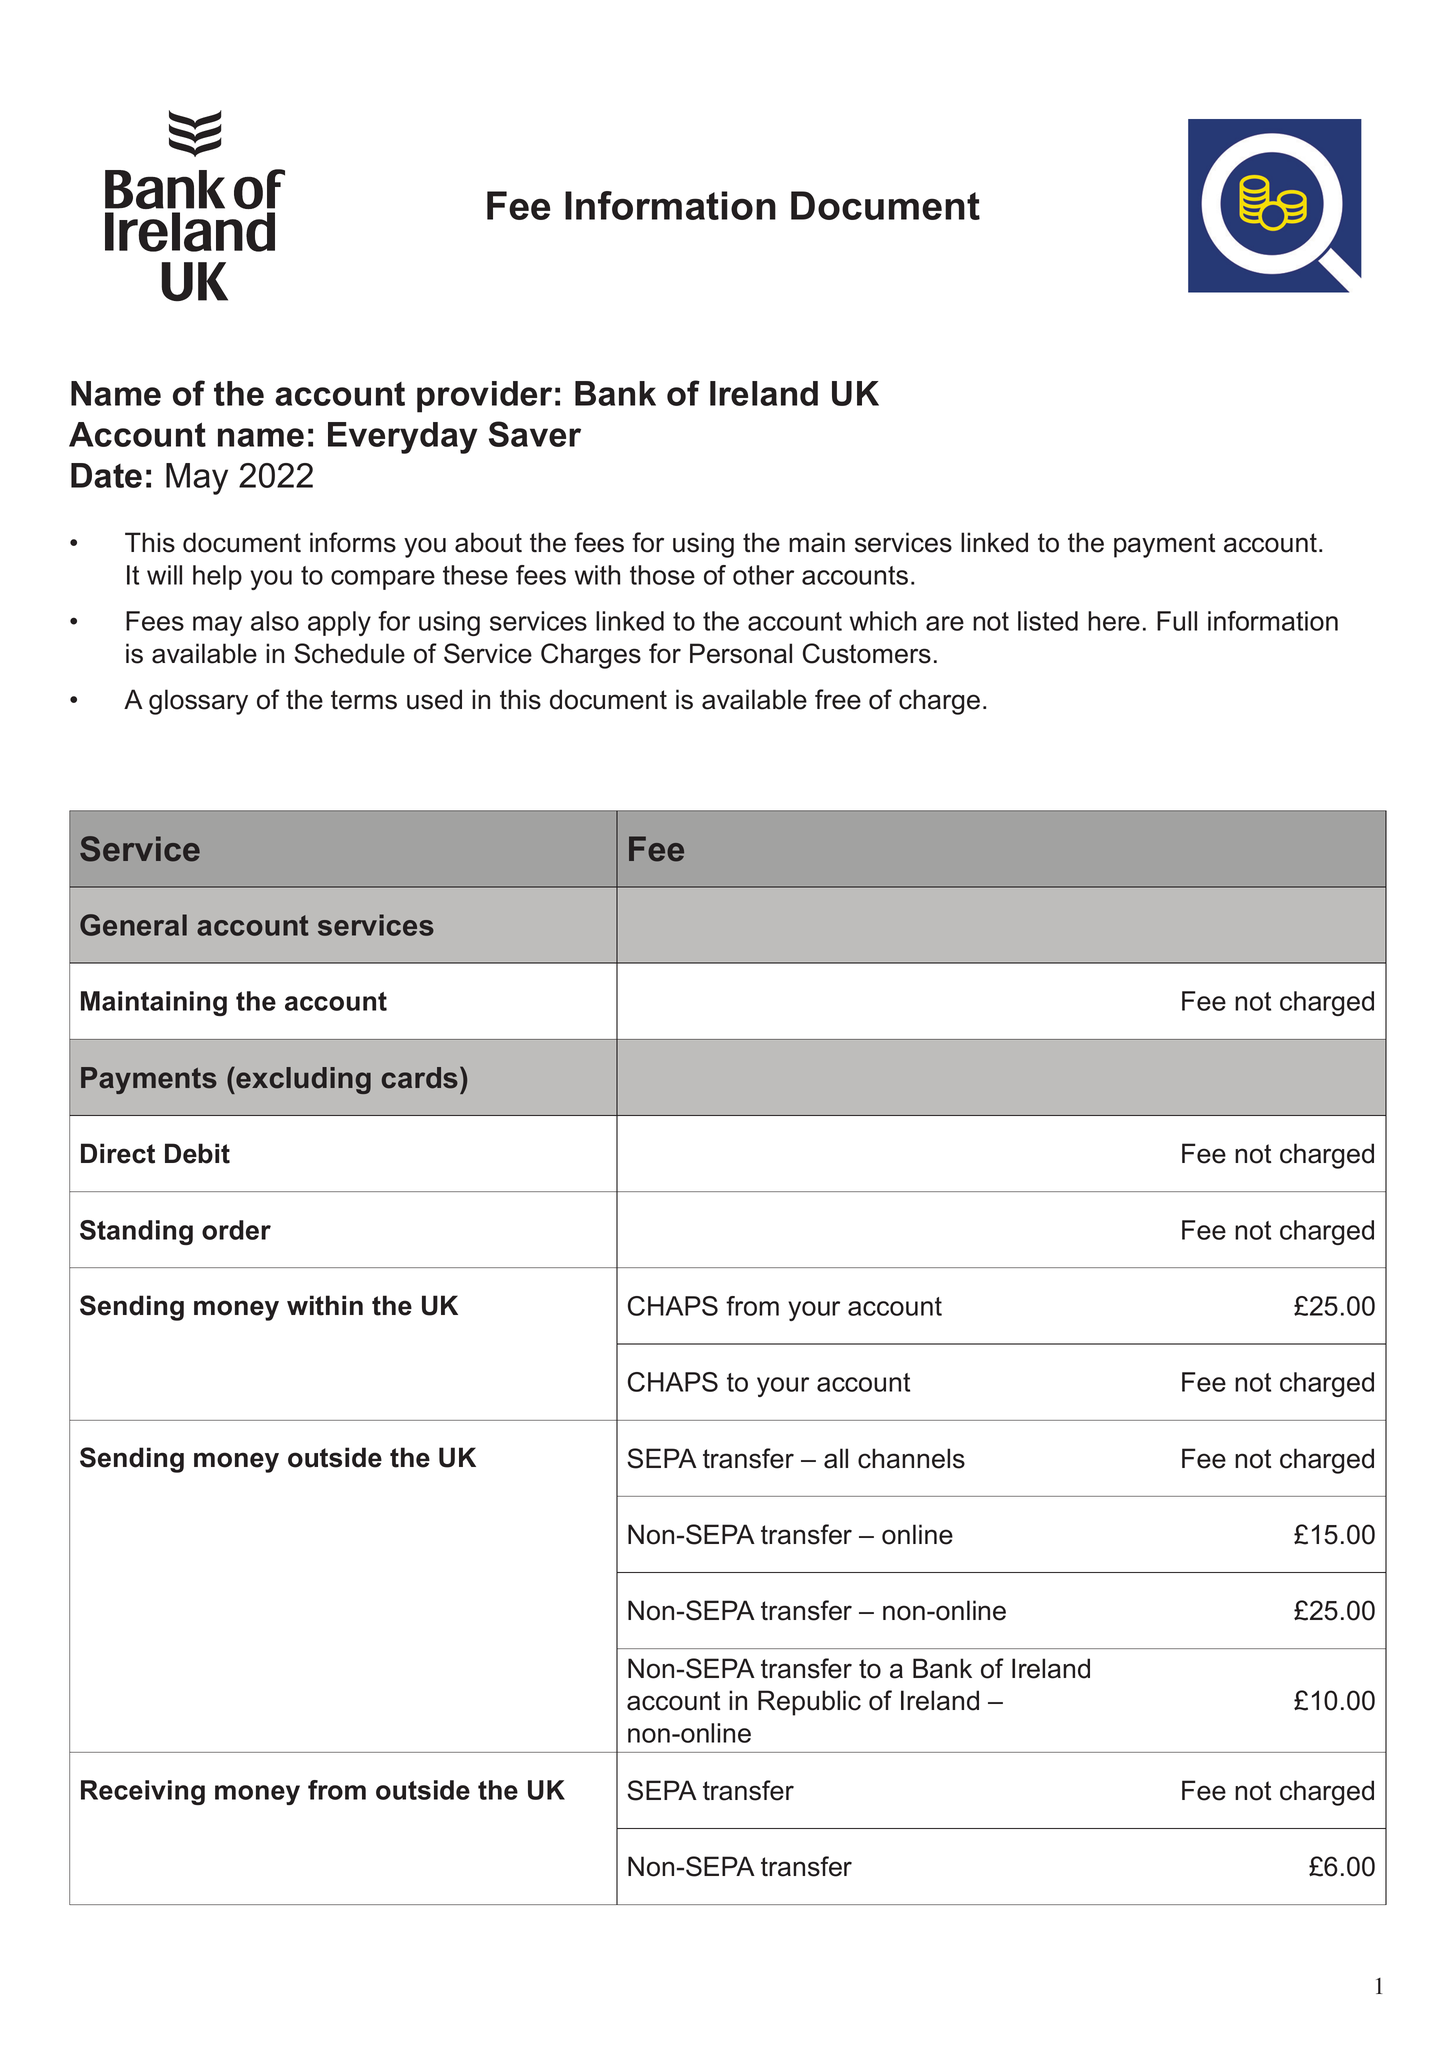 This image has width=1455, height=2057. I want to click on cards, so click(420, 1078).
